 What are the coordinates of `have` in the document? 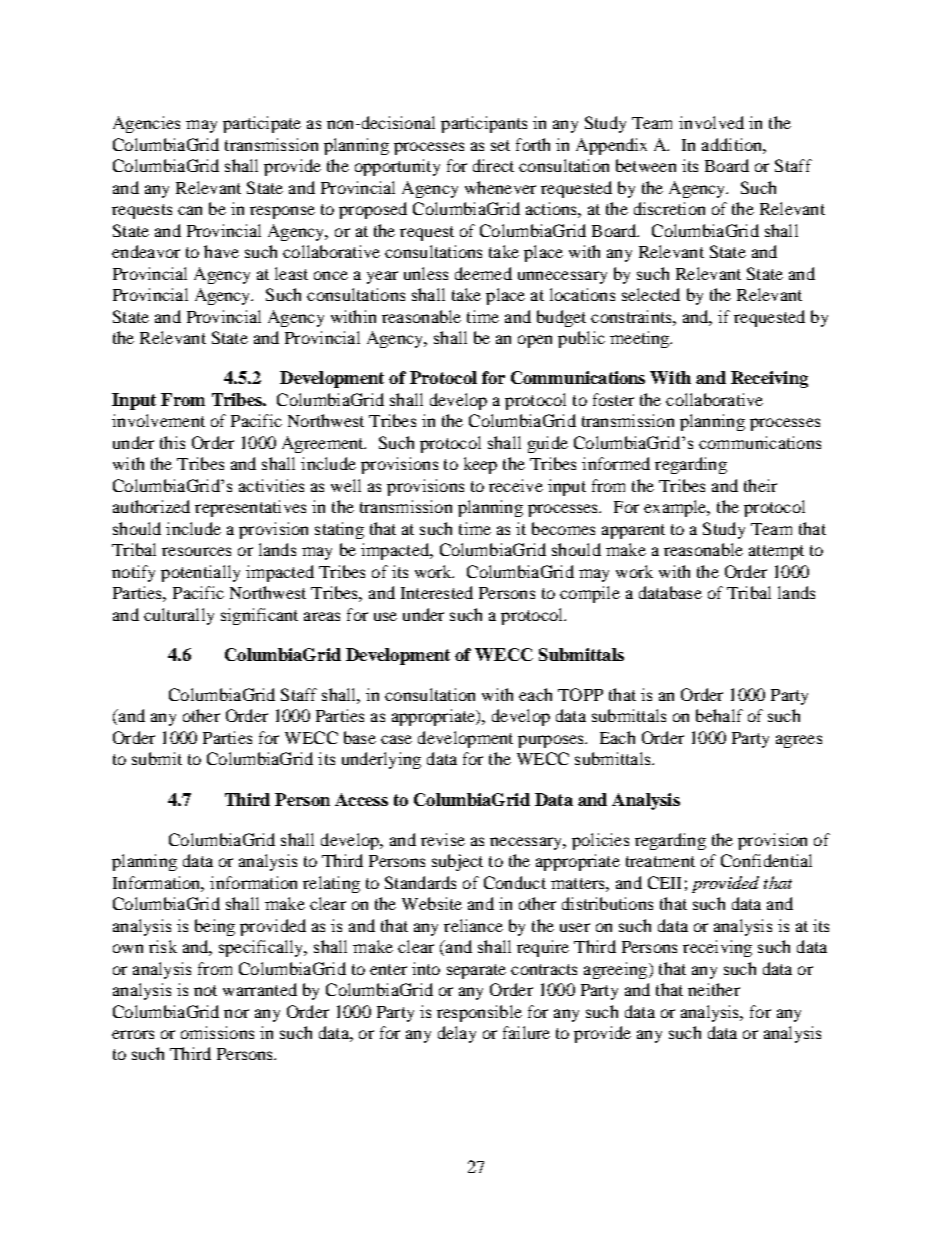 It's located at (221, 251).
